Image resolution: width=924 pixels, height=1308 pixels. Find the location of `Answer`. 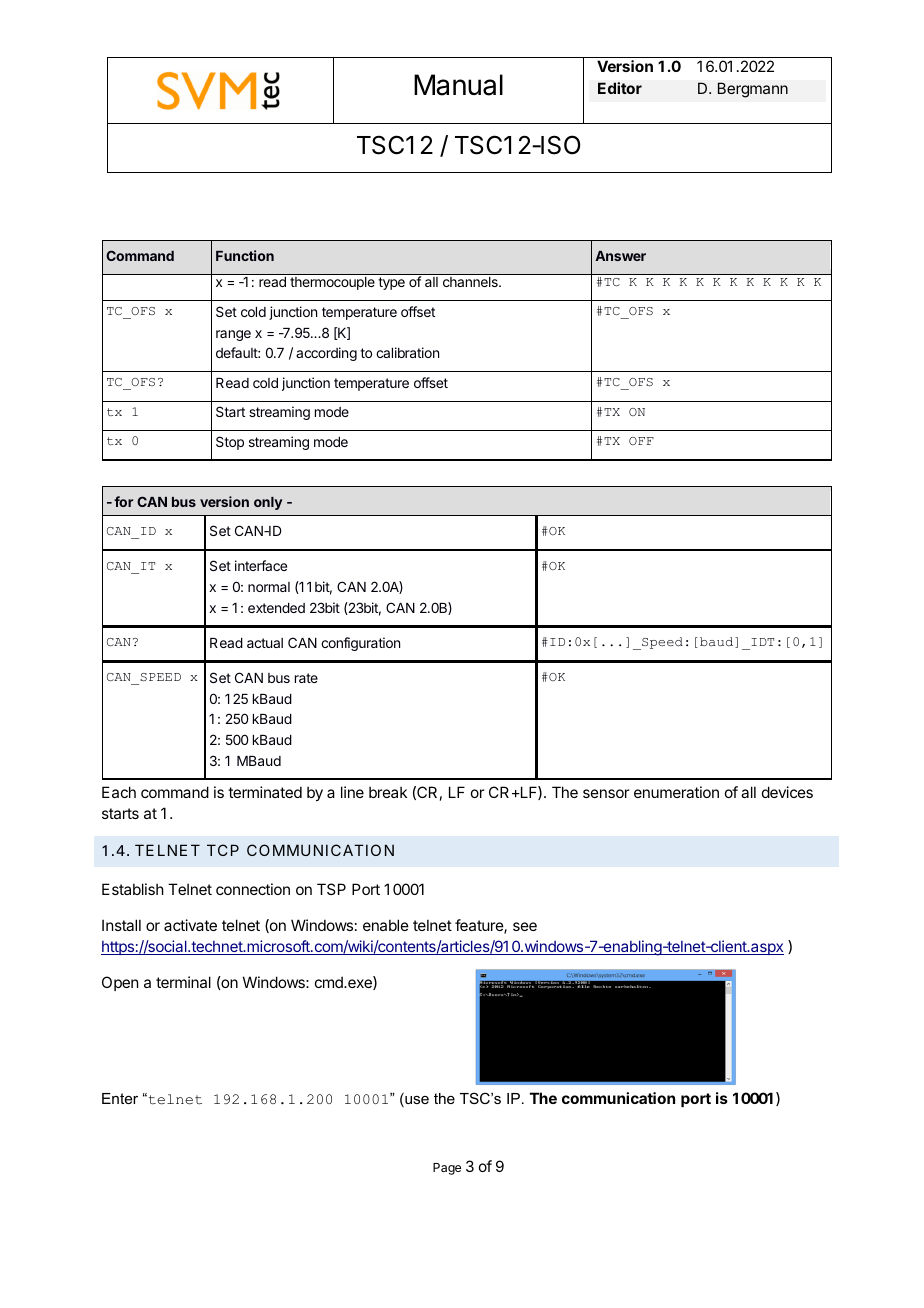

Answer is located at coordinates (620, 256).
